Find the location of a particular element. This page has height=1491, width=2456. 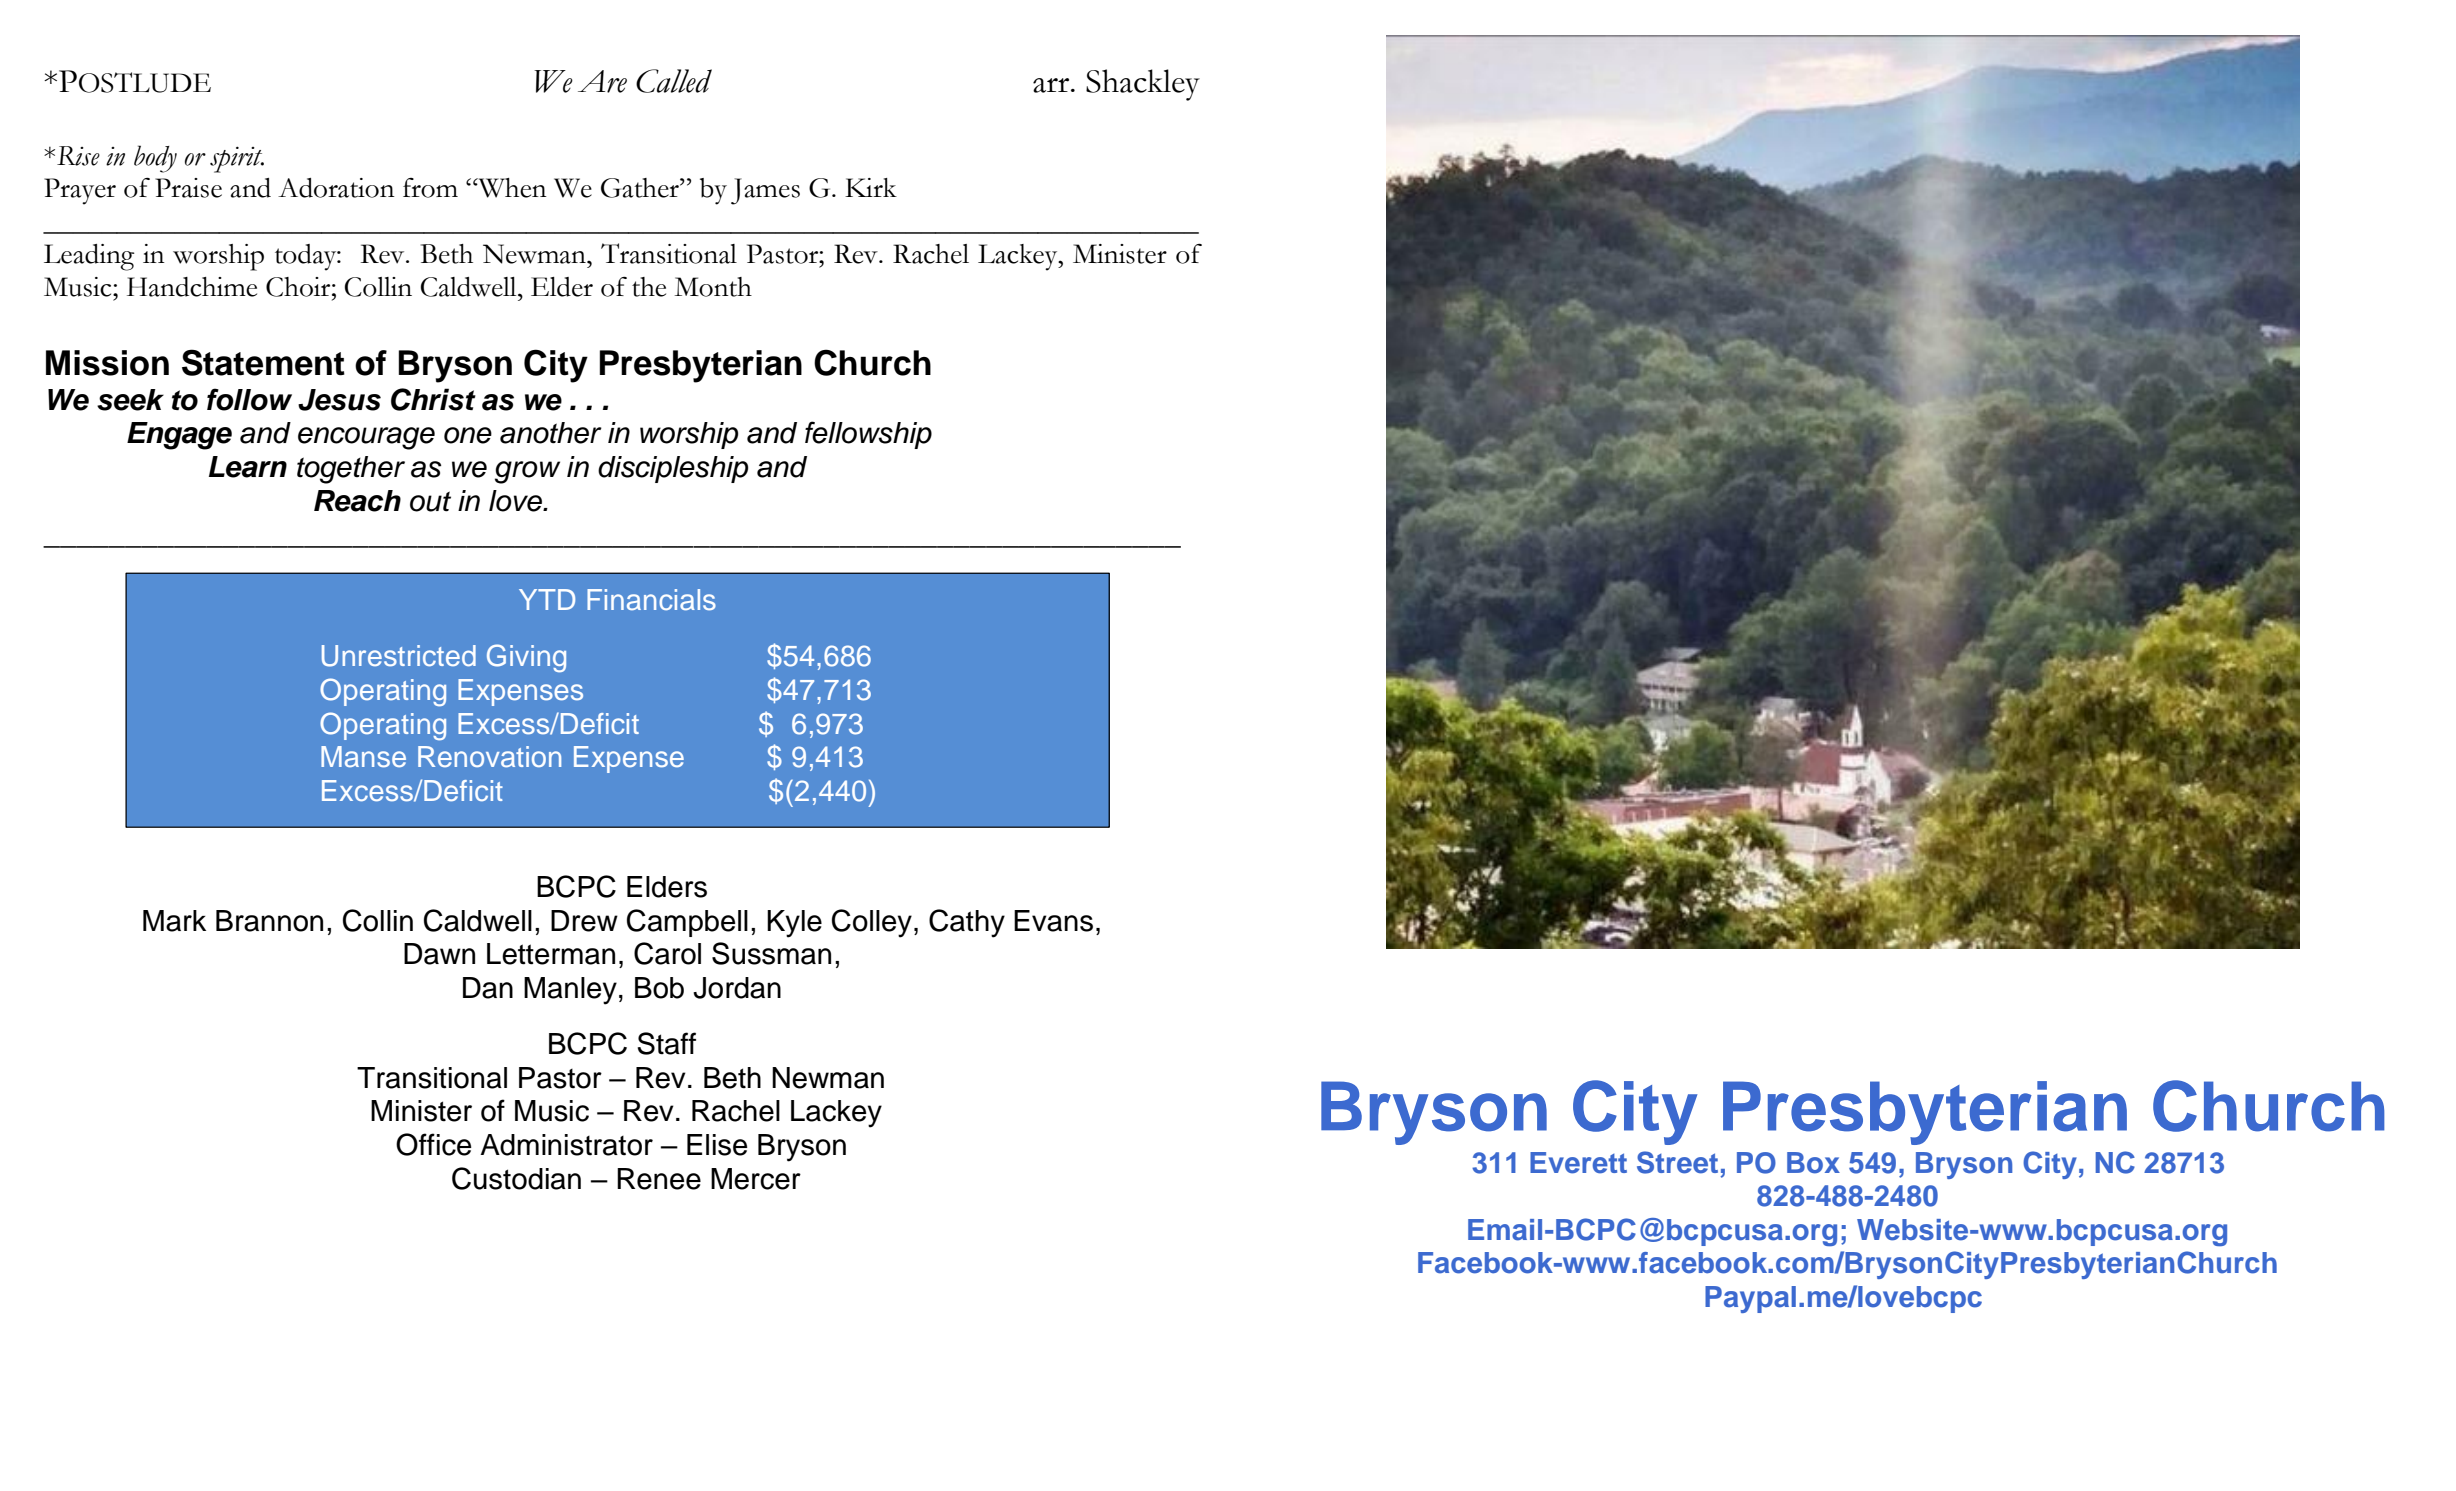

arr is located at coordinates (1052, 85).
